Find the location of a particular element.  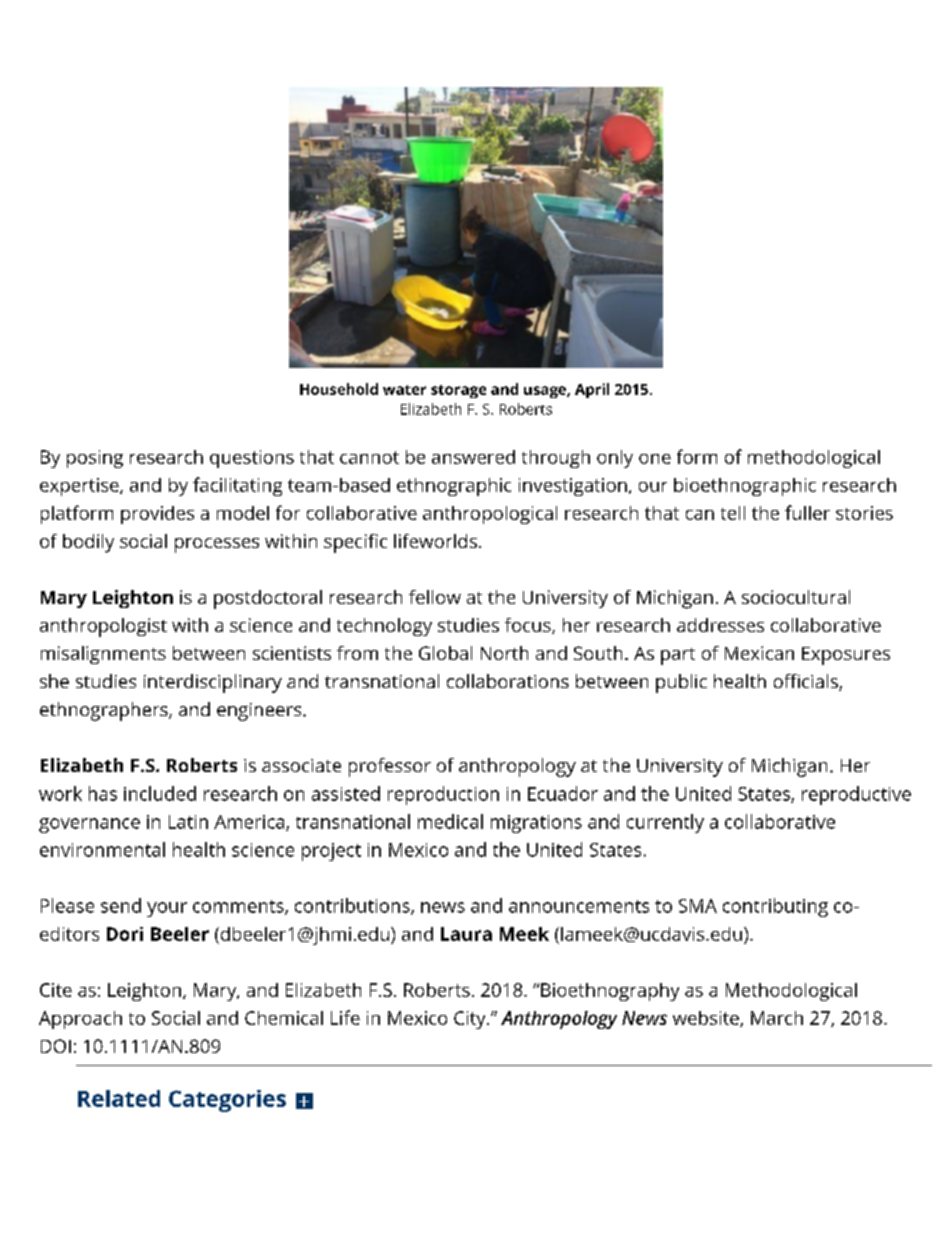

reproductive is located at coordinates (856, 795).
